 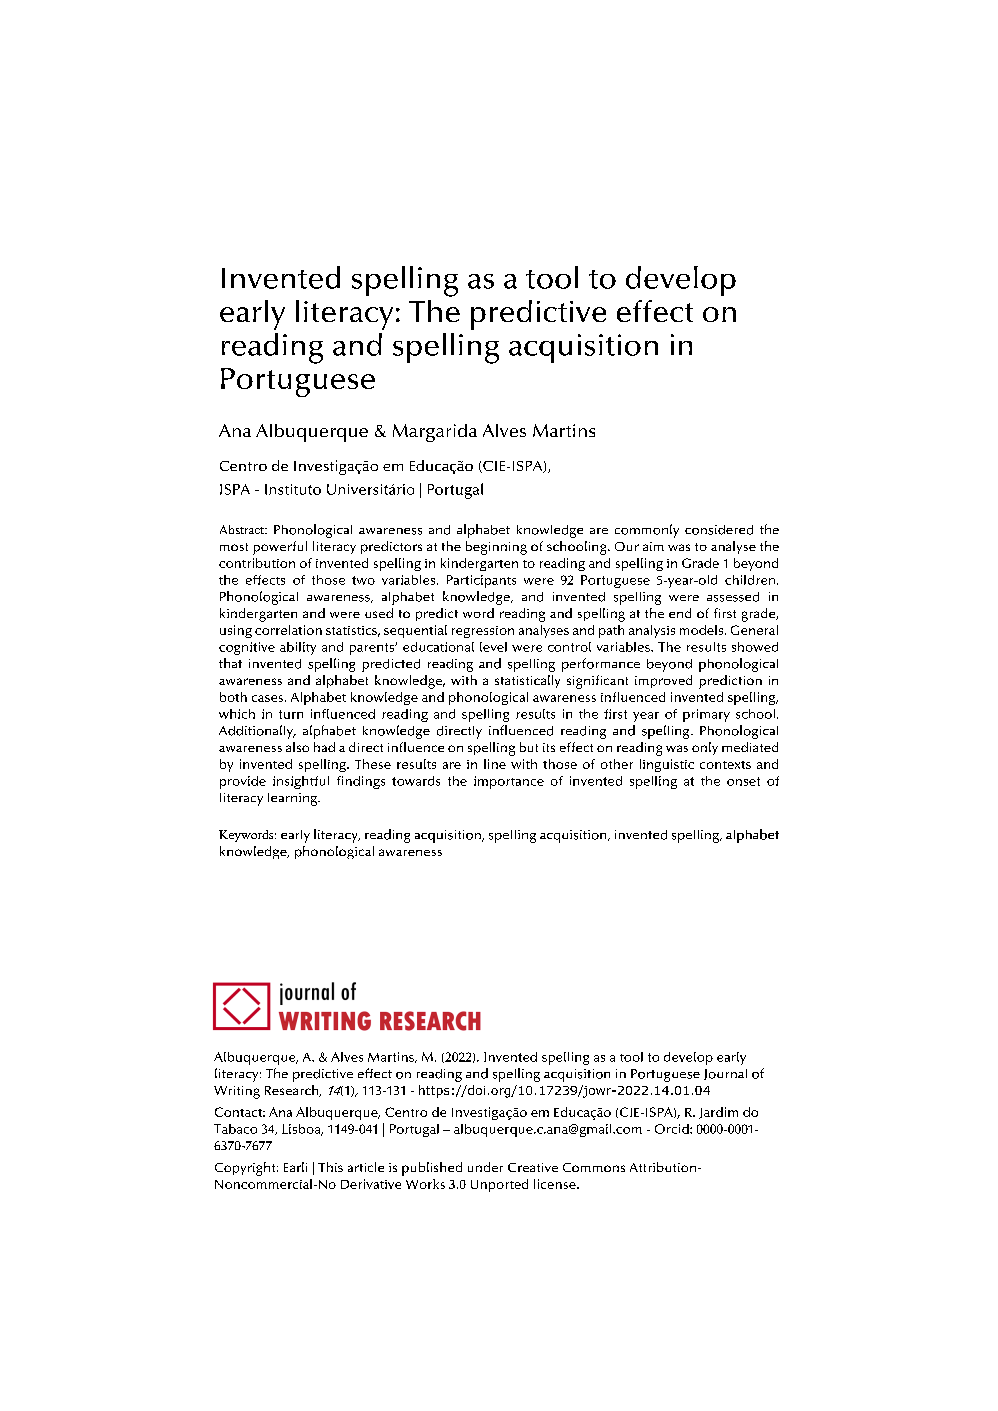 What do you see at coordinates (293, 799) in the screenshot?
I see `learning` at bounding box center [293, 799].
